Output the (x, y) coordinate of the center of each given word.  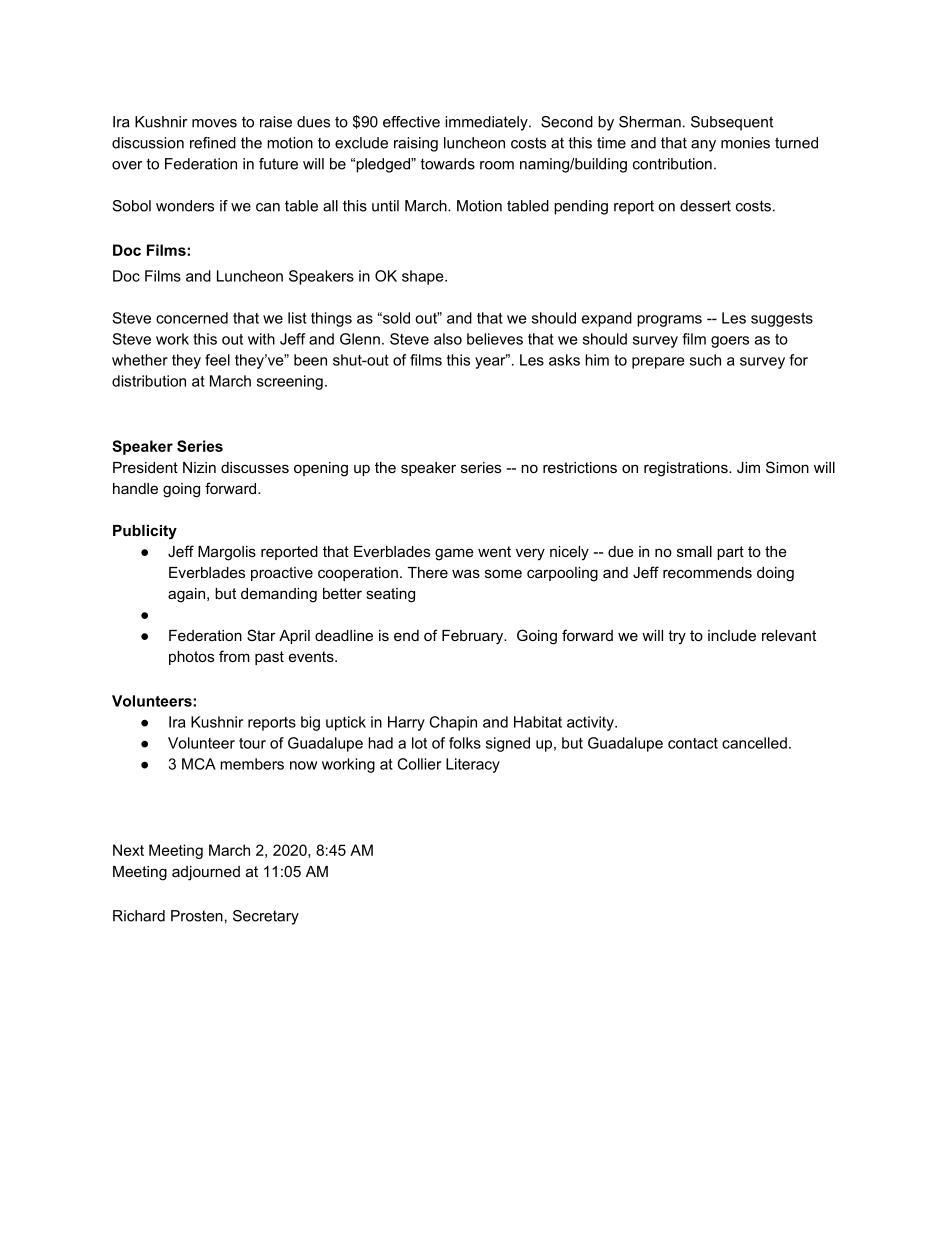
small (694, 551)
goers (730, 342)
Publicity (145, 532)
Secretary (266, 917)
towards (448, 164)
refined (213, 143)
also (448, 339)
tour (252, 743)
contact (693, 743)
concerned (192, 318)
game (454, 554)
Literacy (473, 765)
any (703, 146)
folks (465, 743)
